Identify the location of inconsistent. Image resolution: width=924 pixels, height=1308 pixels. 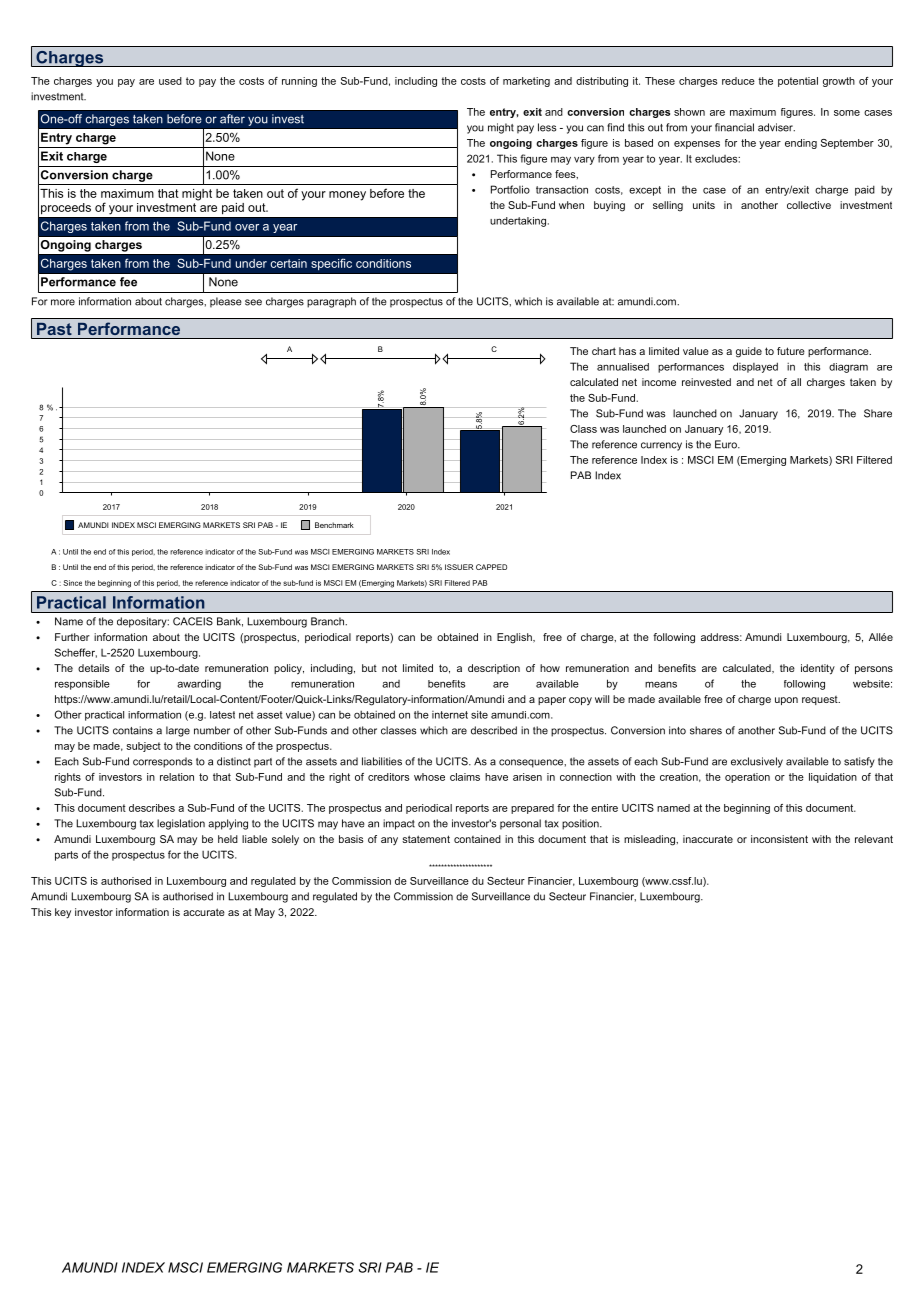
(779, 839).
